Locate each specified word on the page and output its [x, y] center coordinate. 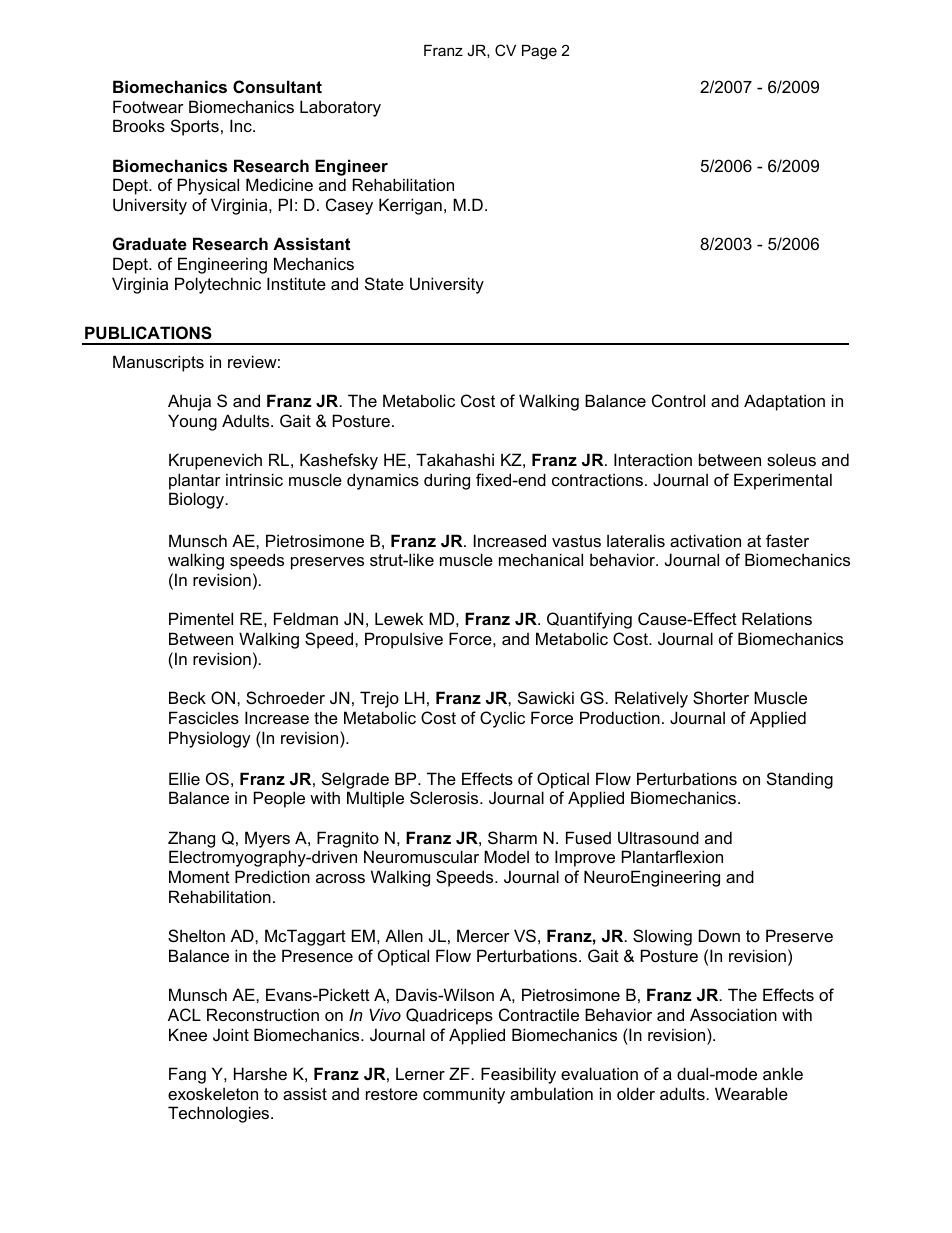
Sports [195, 127]
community [464, 1095]
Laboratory [340, 108]
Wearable [751, 1093]
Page [539, 52]
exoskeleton [213, 1093]
